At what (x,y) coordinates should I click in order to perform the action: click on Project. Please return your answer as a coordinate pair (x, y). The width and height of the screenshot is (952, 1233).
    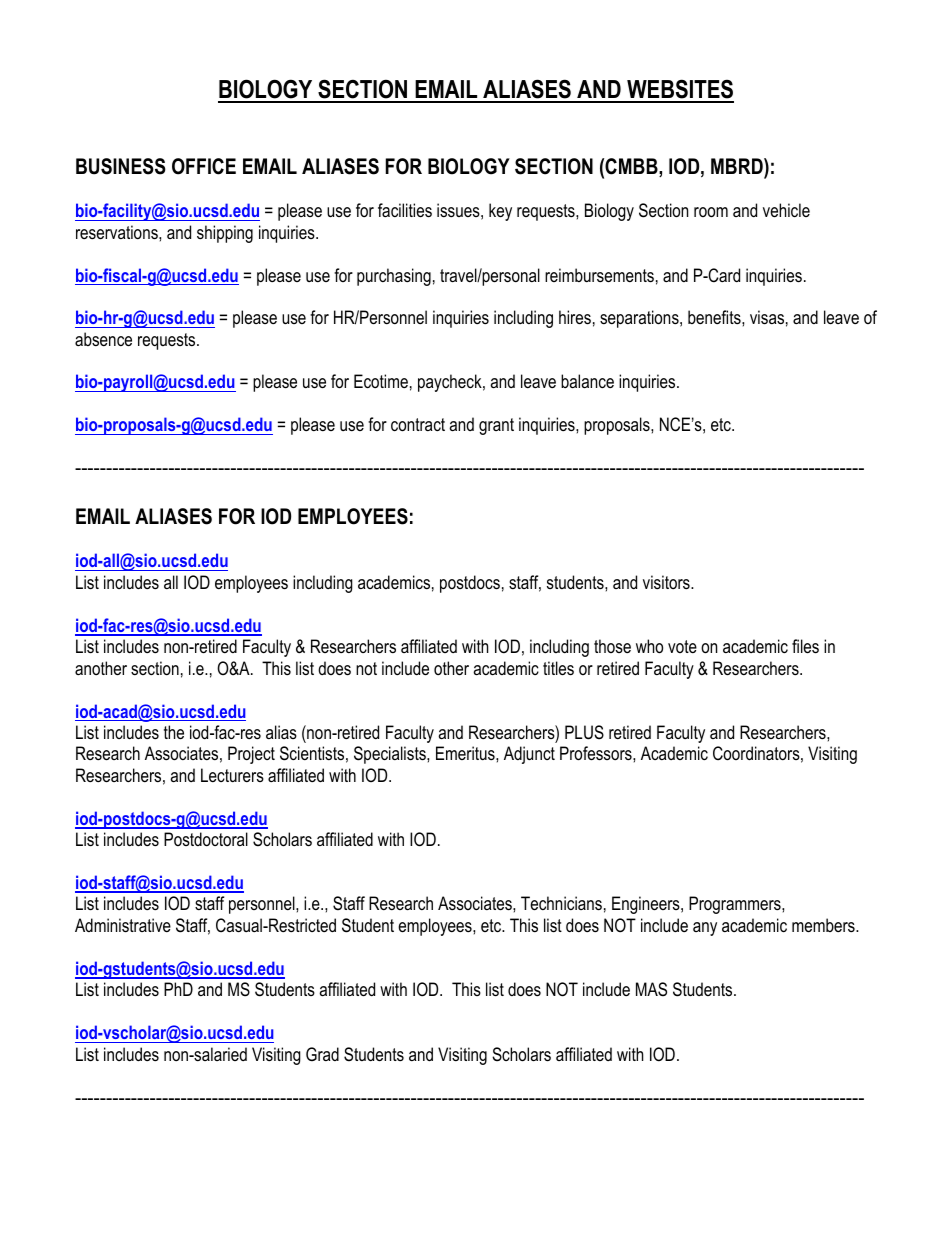
    Looking at the image, I should click on (251, 755).
